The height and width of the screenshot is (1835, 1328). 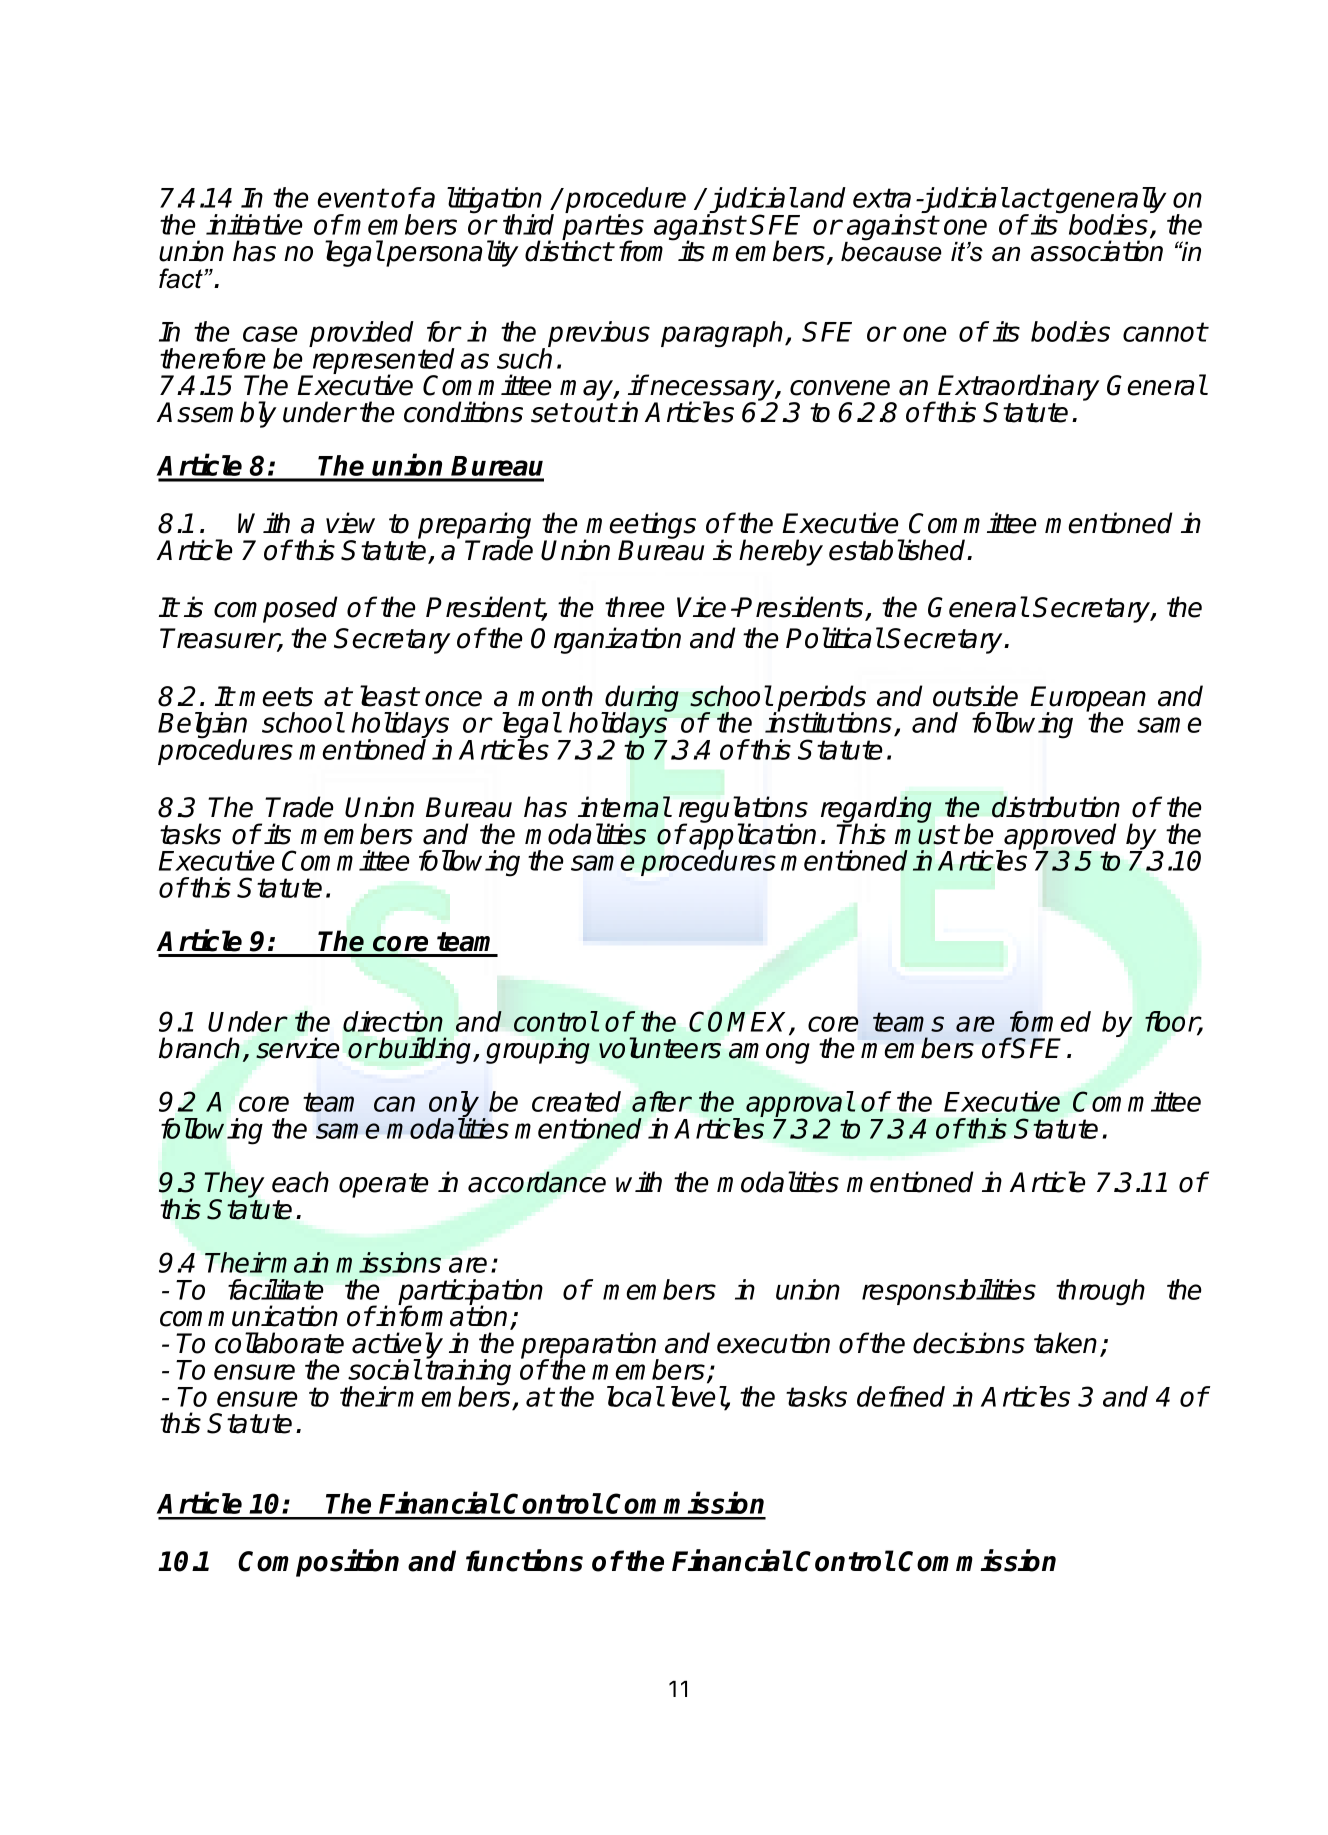 I want to click on functions, so click(x=524, y=1561).
